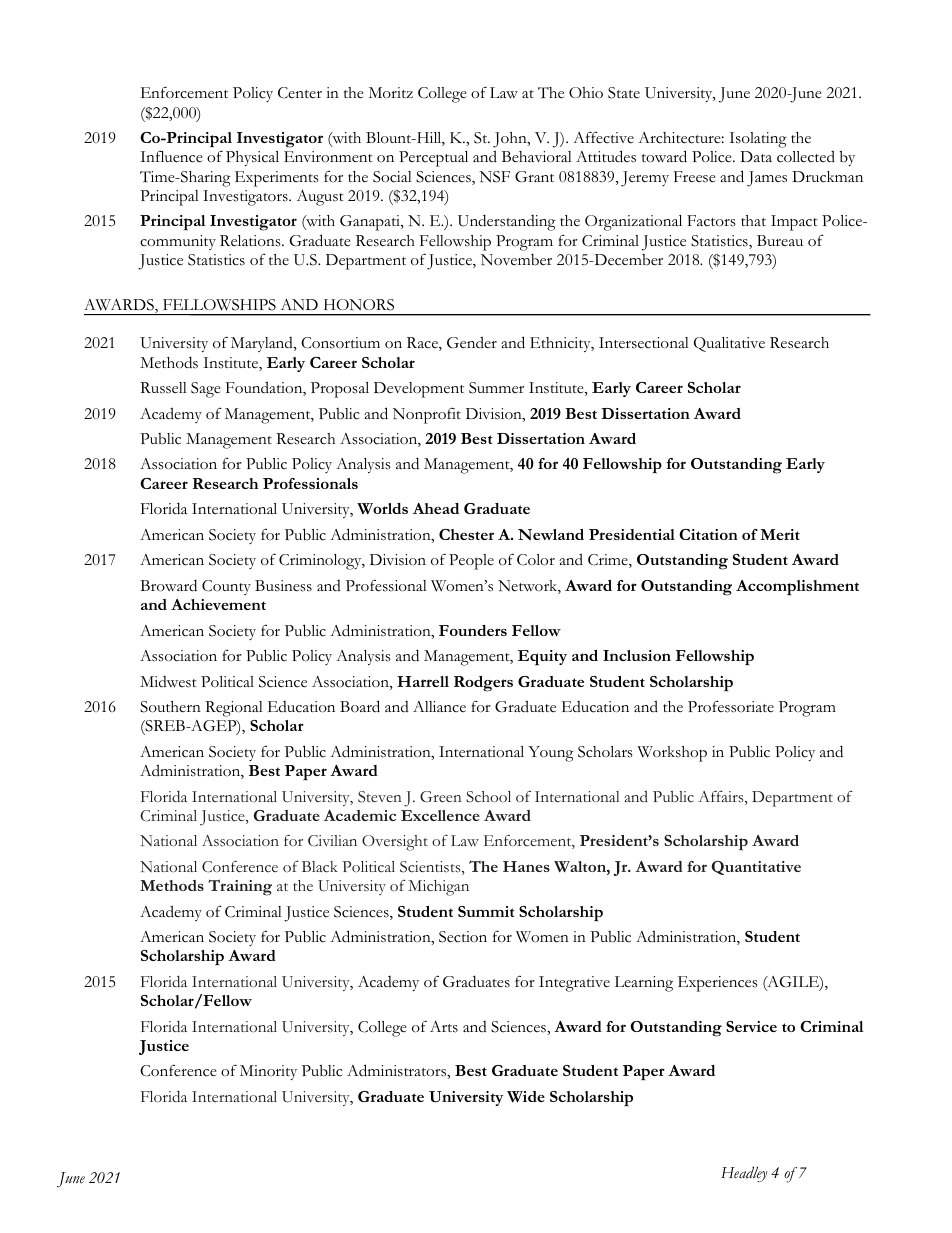 Image resolution: width=952 pixels, height=1233 pixels. What do you see at coordinates (672, 754) in the page?
I see `Workshop` at bounding box center [672, 754].
